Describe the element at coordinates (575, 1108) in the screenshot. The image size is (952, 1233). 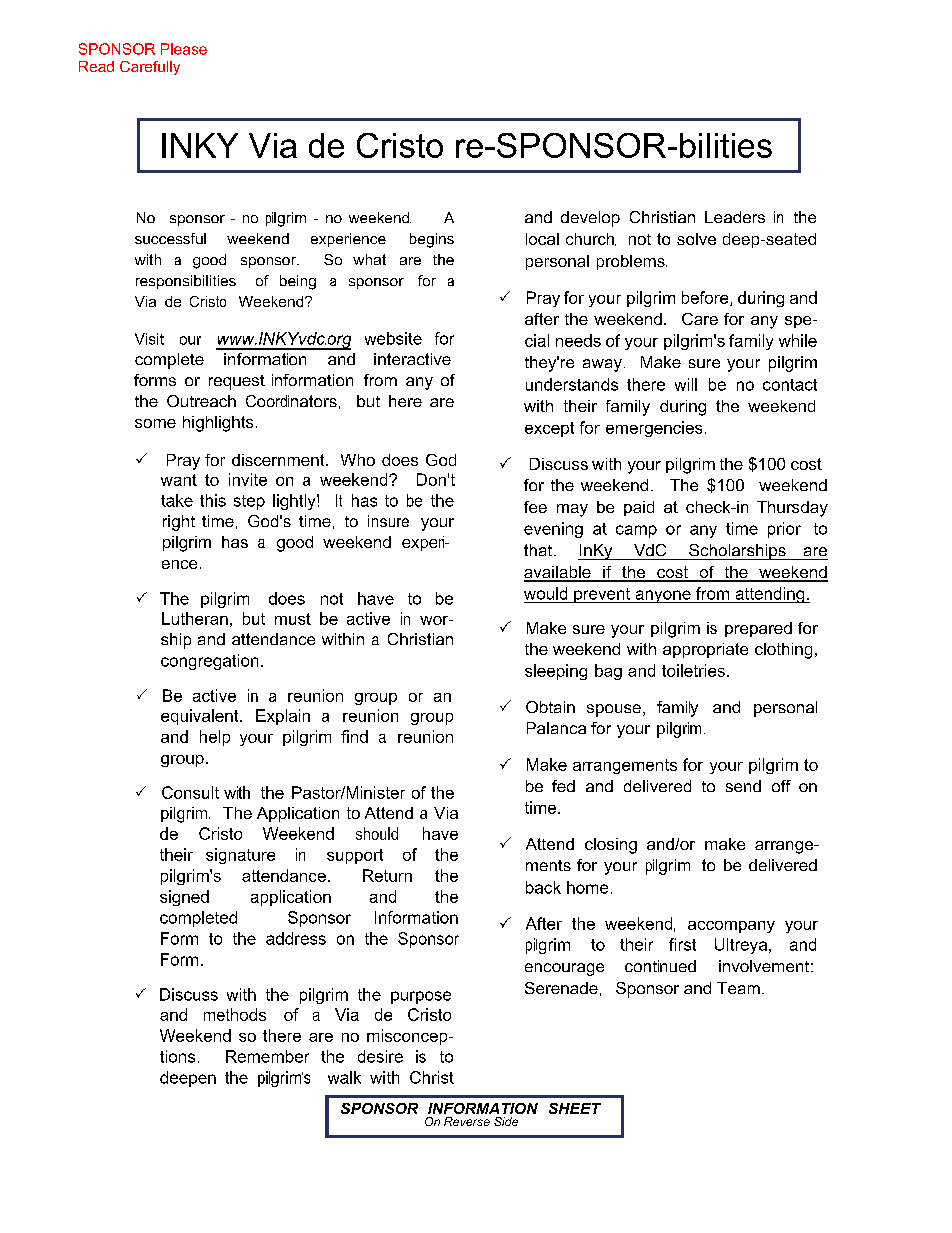
I see `SHEET` at that location.
